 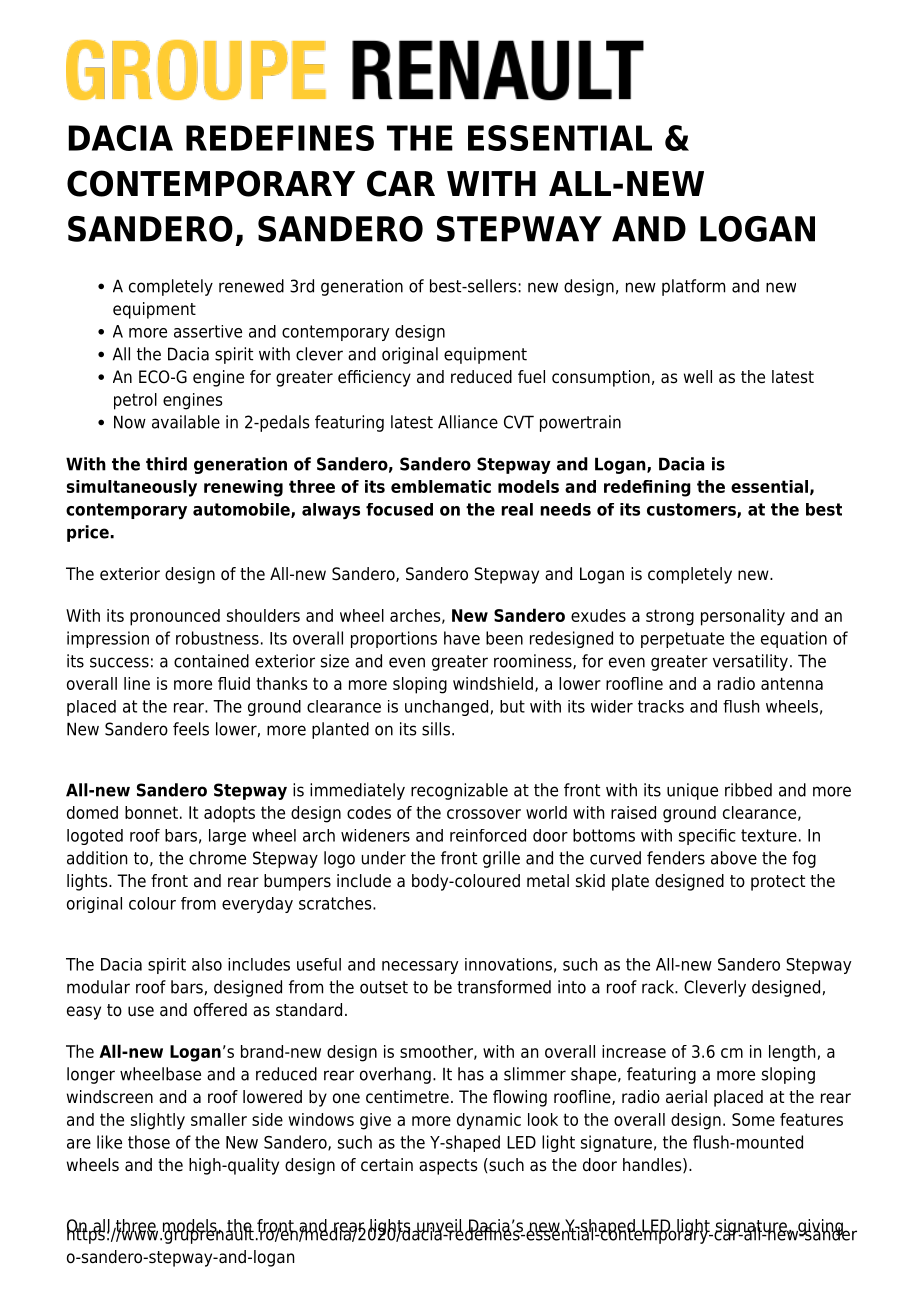 What do you see at coordinates (531, 377) in the screenshot?
I see `fuel` at bounding box center [531, 377].
